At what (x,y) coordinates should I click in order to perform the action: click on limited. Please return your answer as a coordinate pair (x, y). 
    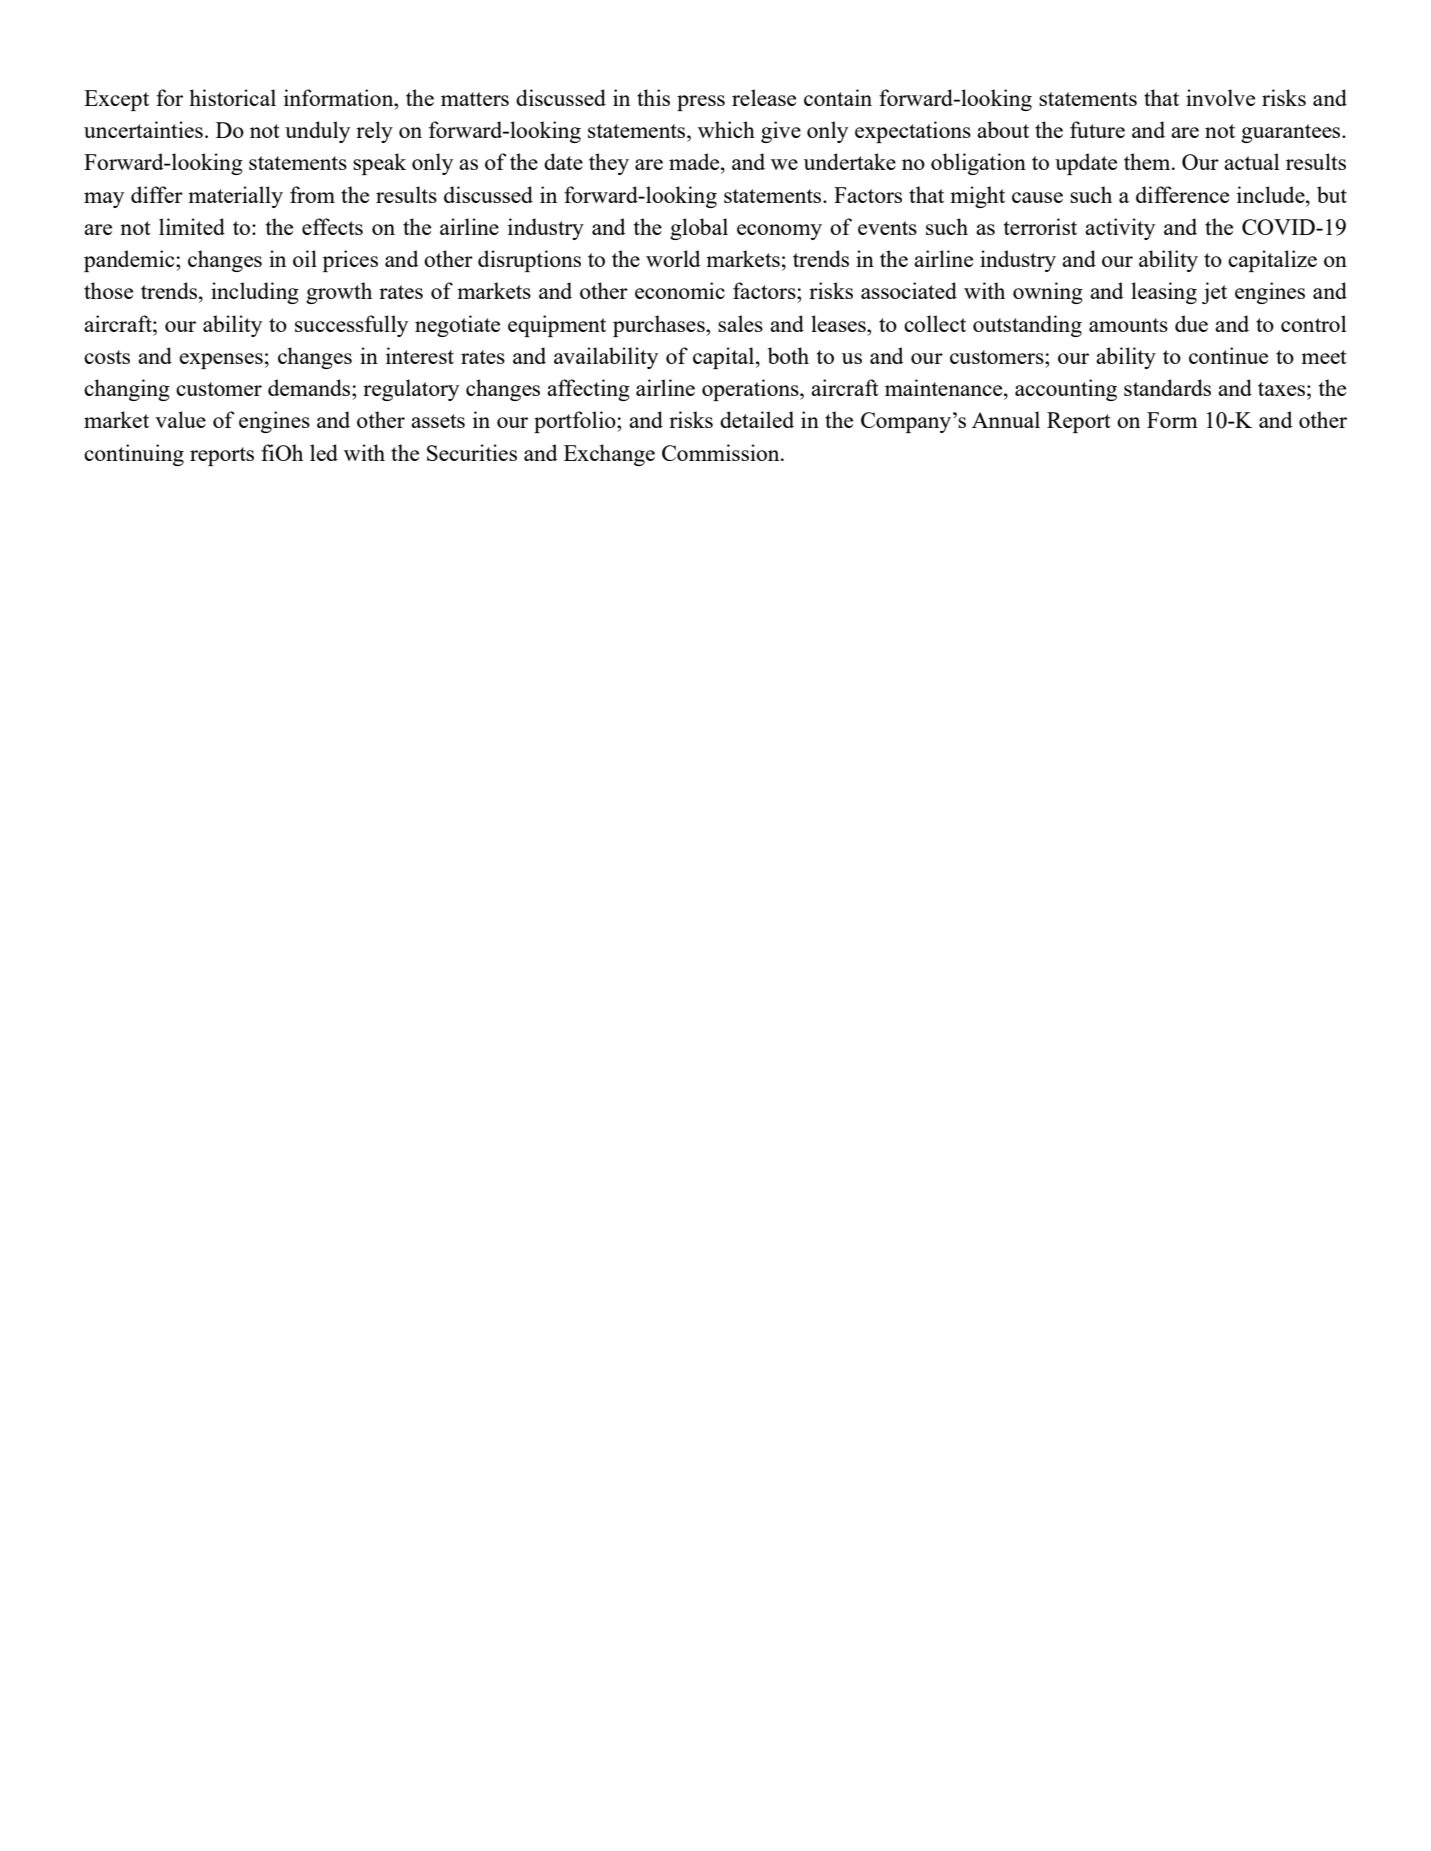
    Looking at the image, I should click on (192, 226).
